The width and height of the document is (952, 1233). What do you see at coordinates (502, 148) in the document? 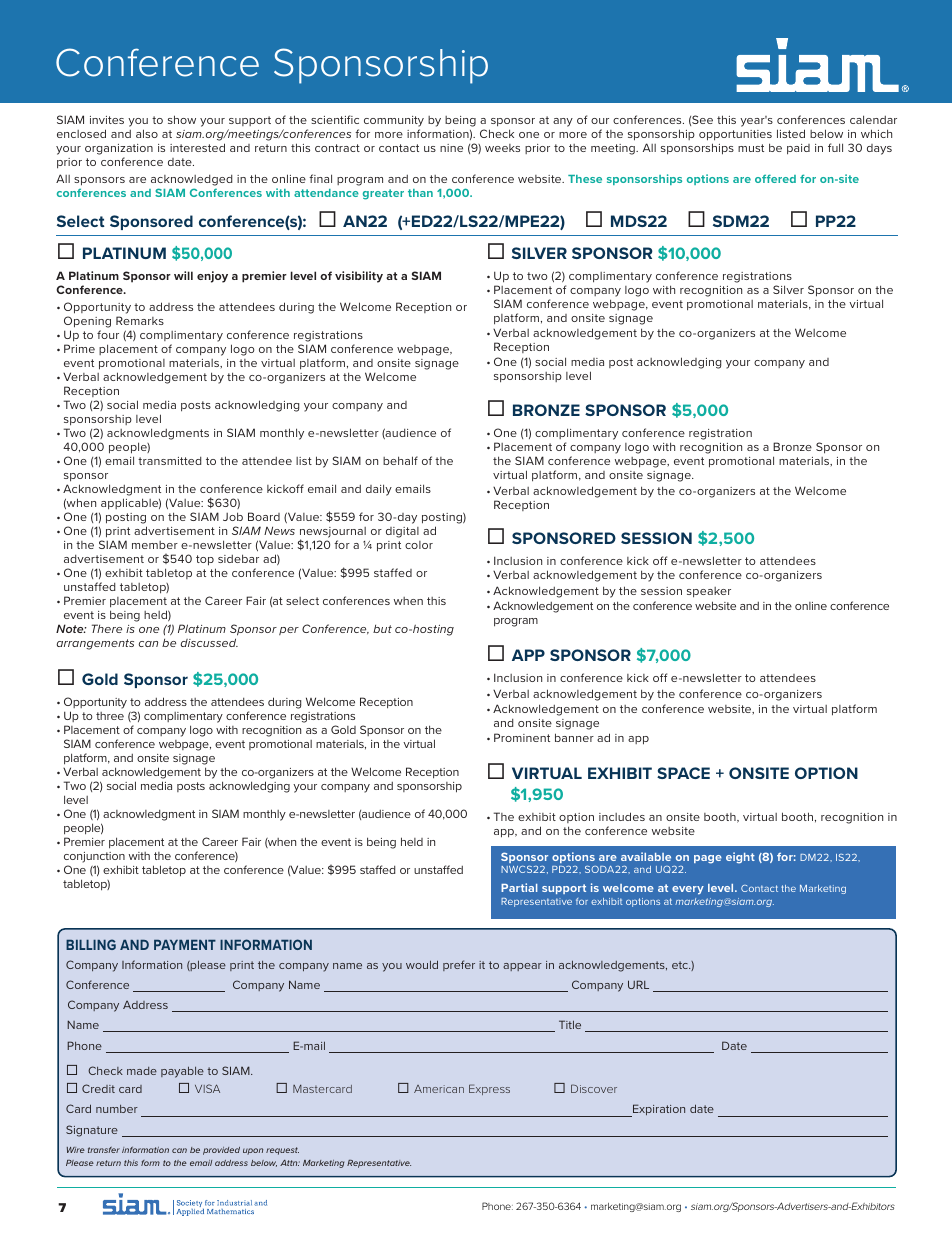
I see `weeks` at bounding box center [502, 148].
